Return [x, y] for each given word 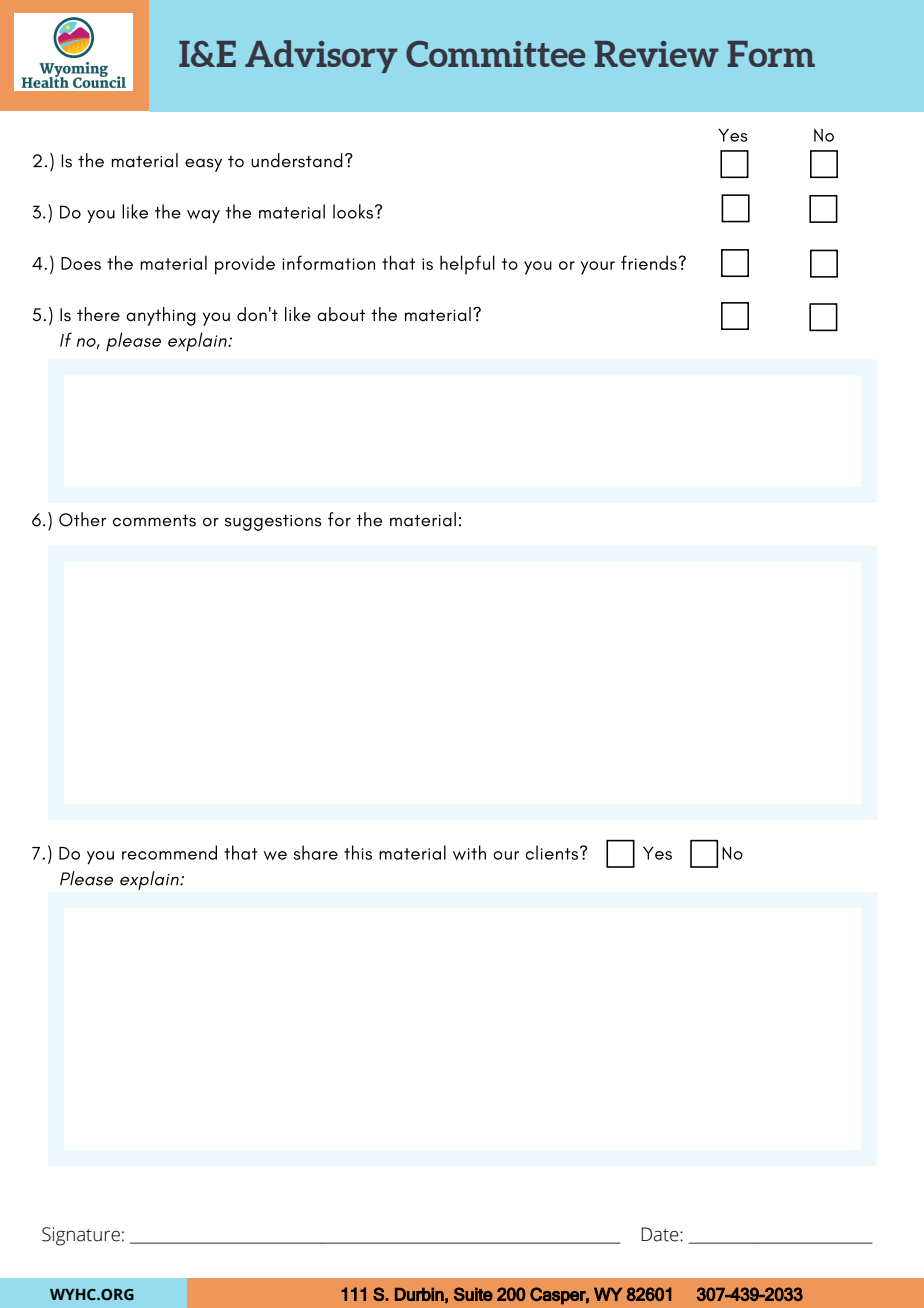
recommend [169, 852]
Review [656, 54]
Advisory [321, 56]
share [316, 852]
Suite [473, 1294]
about [341, 314]
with [469, 852]
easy [203, 165]
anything [161, 316]
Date [661, 1234]
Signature [81, 1236]
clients [551, 852]
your [598, 268]
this [358, 852]
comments [154, 520]
